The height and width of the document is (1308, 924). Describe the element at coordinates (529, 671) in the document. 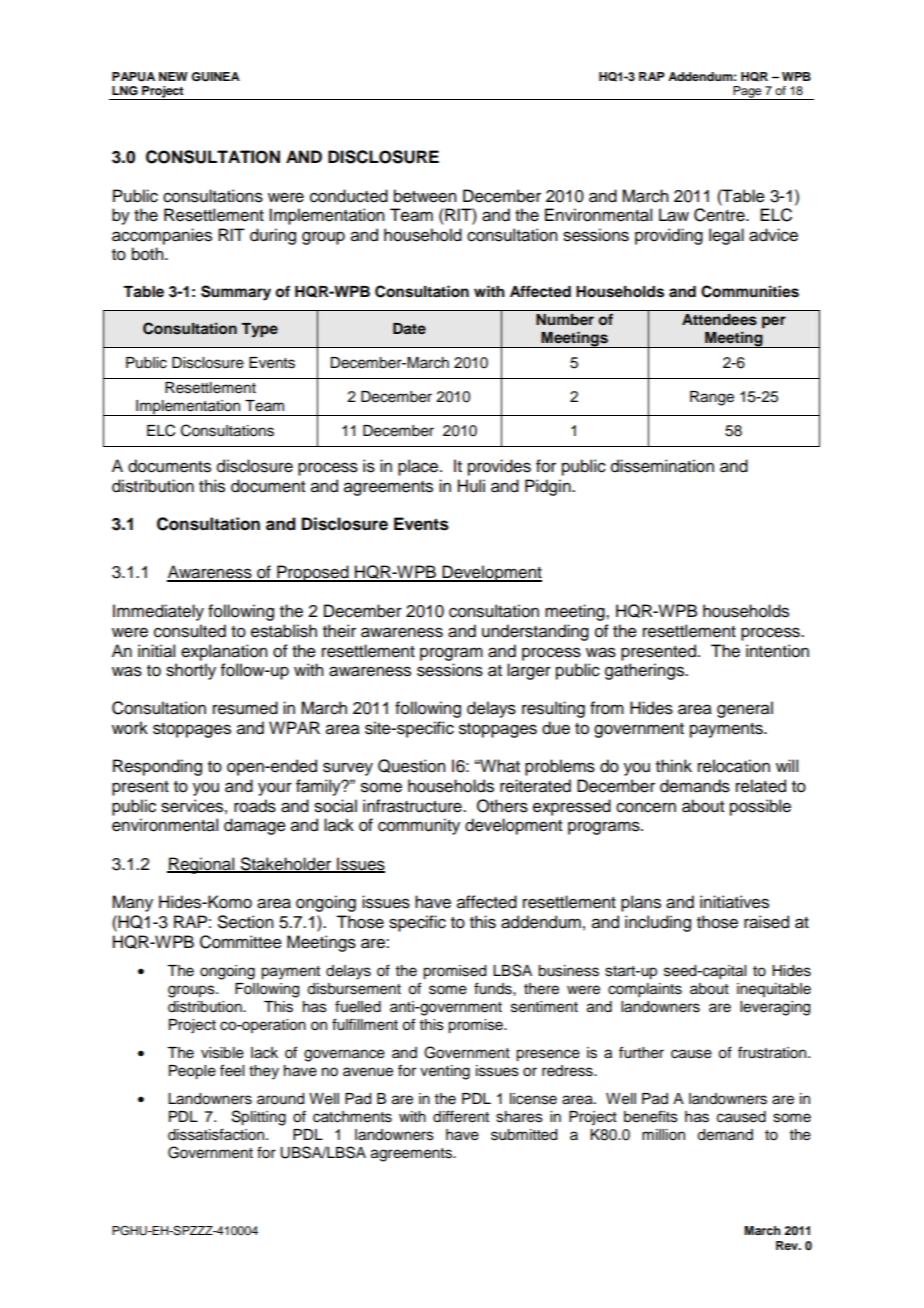

I see `larger` at that location.
